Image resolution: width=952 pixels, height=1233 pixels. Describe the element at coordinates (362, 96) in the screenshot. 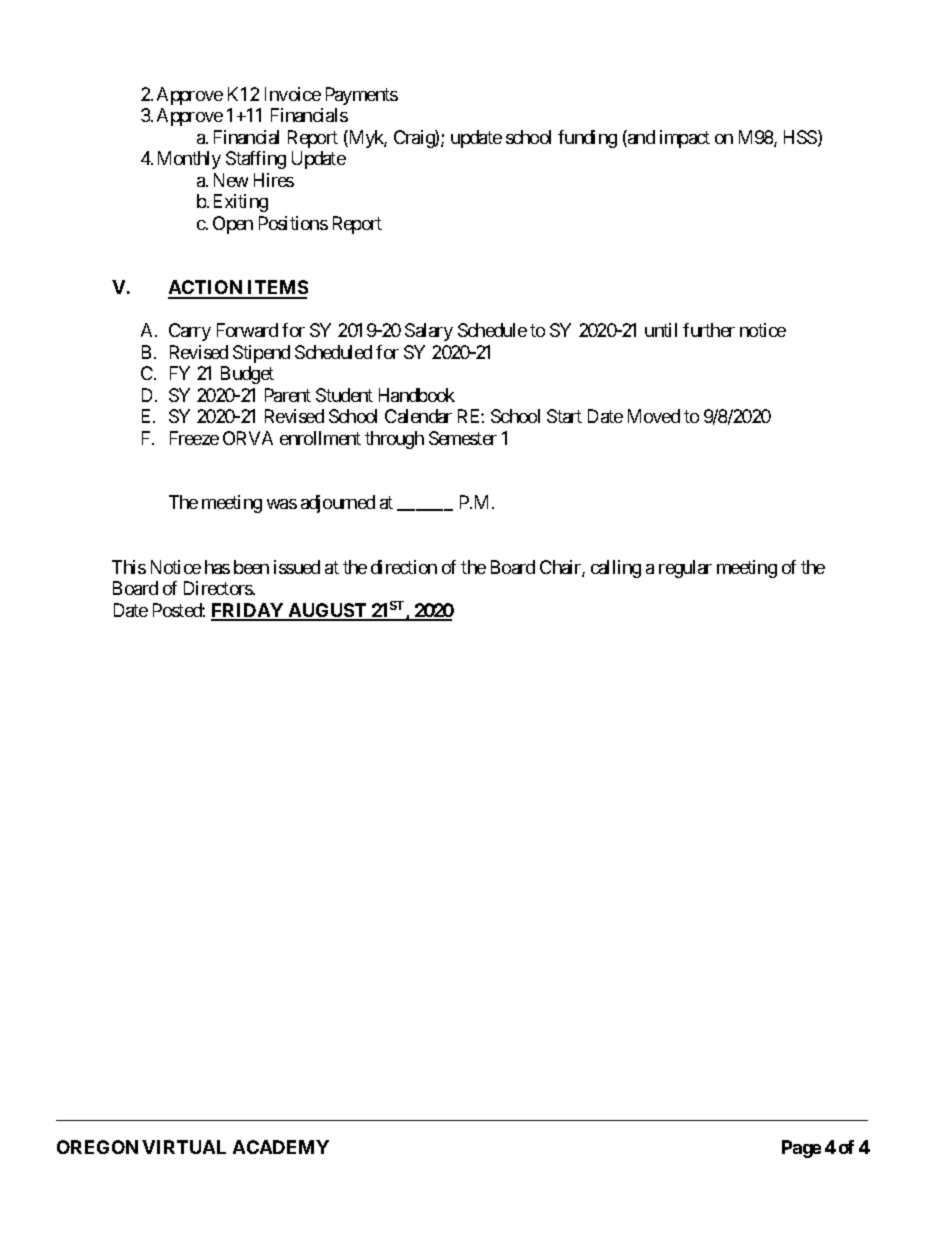

I see `Payments` at that location.
